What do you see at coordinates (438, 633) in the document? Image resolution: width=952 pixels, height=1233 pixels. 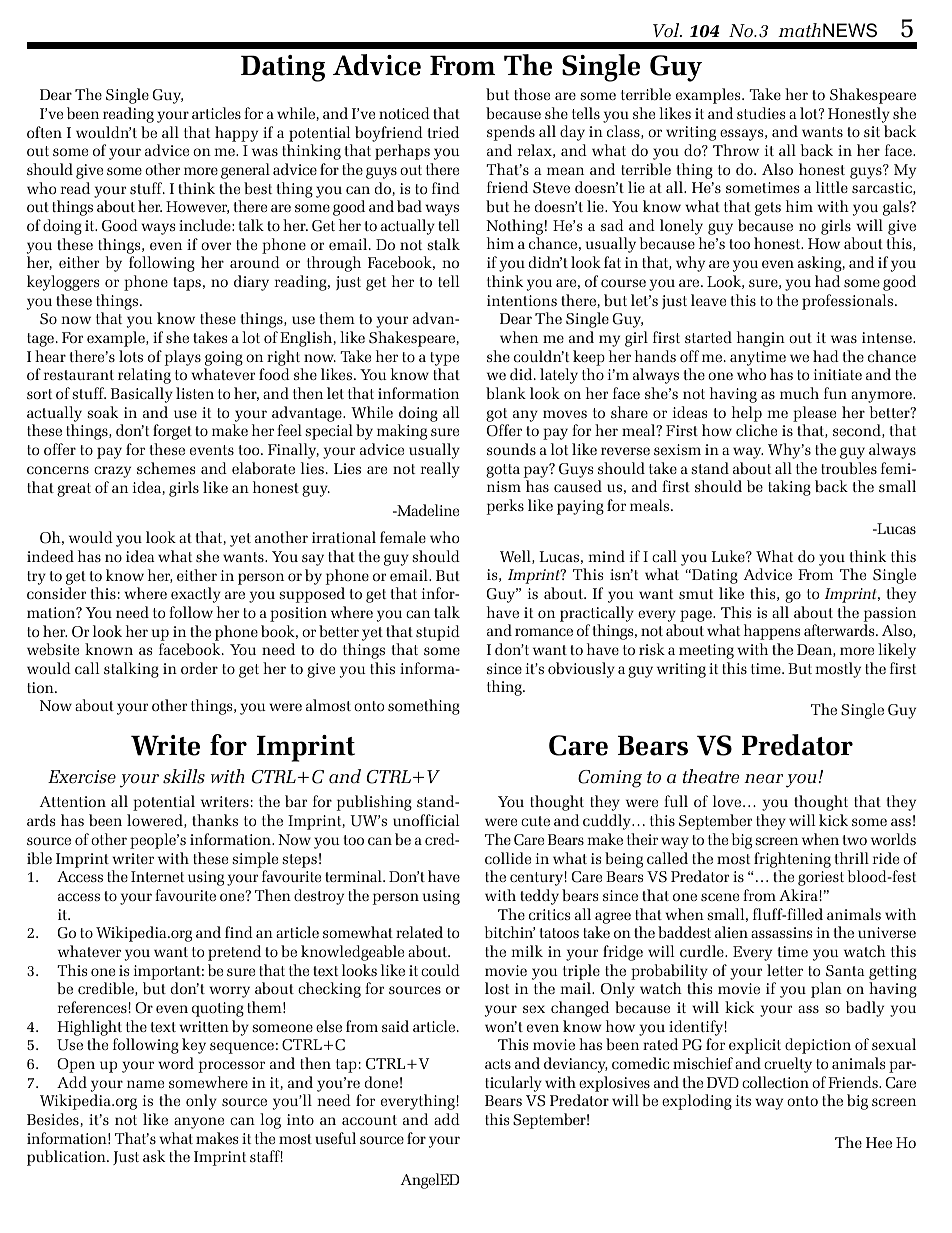 I see `stupid` at bounding box center [438, 633].
